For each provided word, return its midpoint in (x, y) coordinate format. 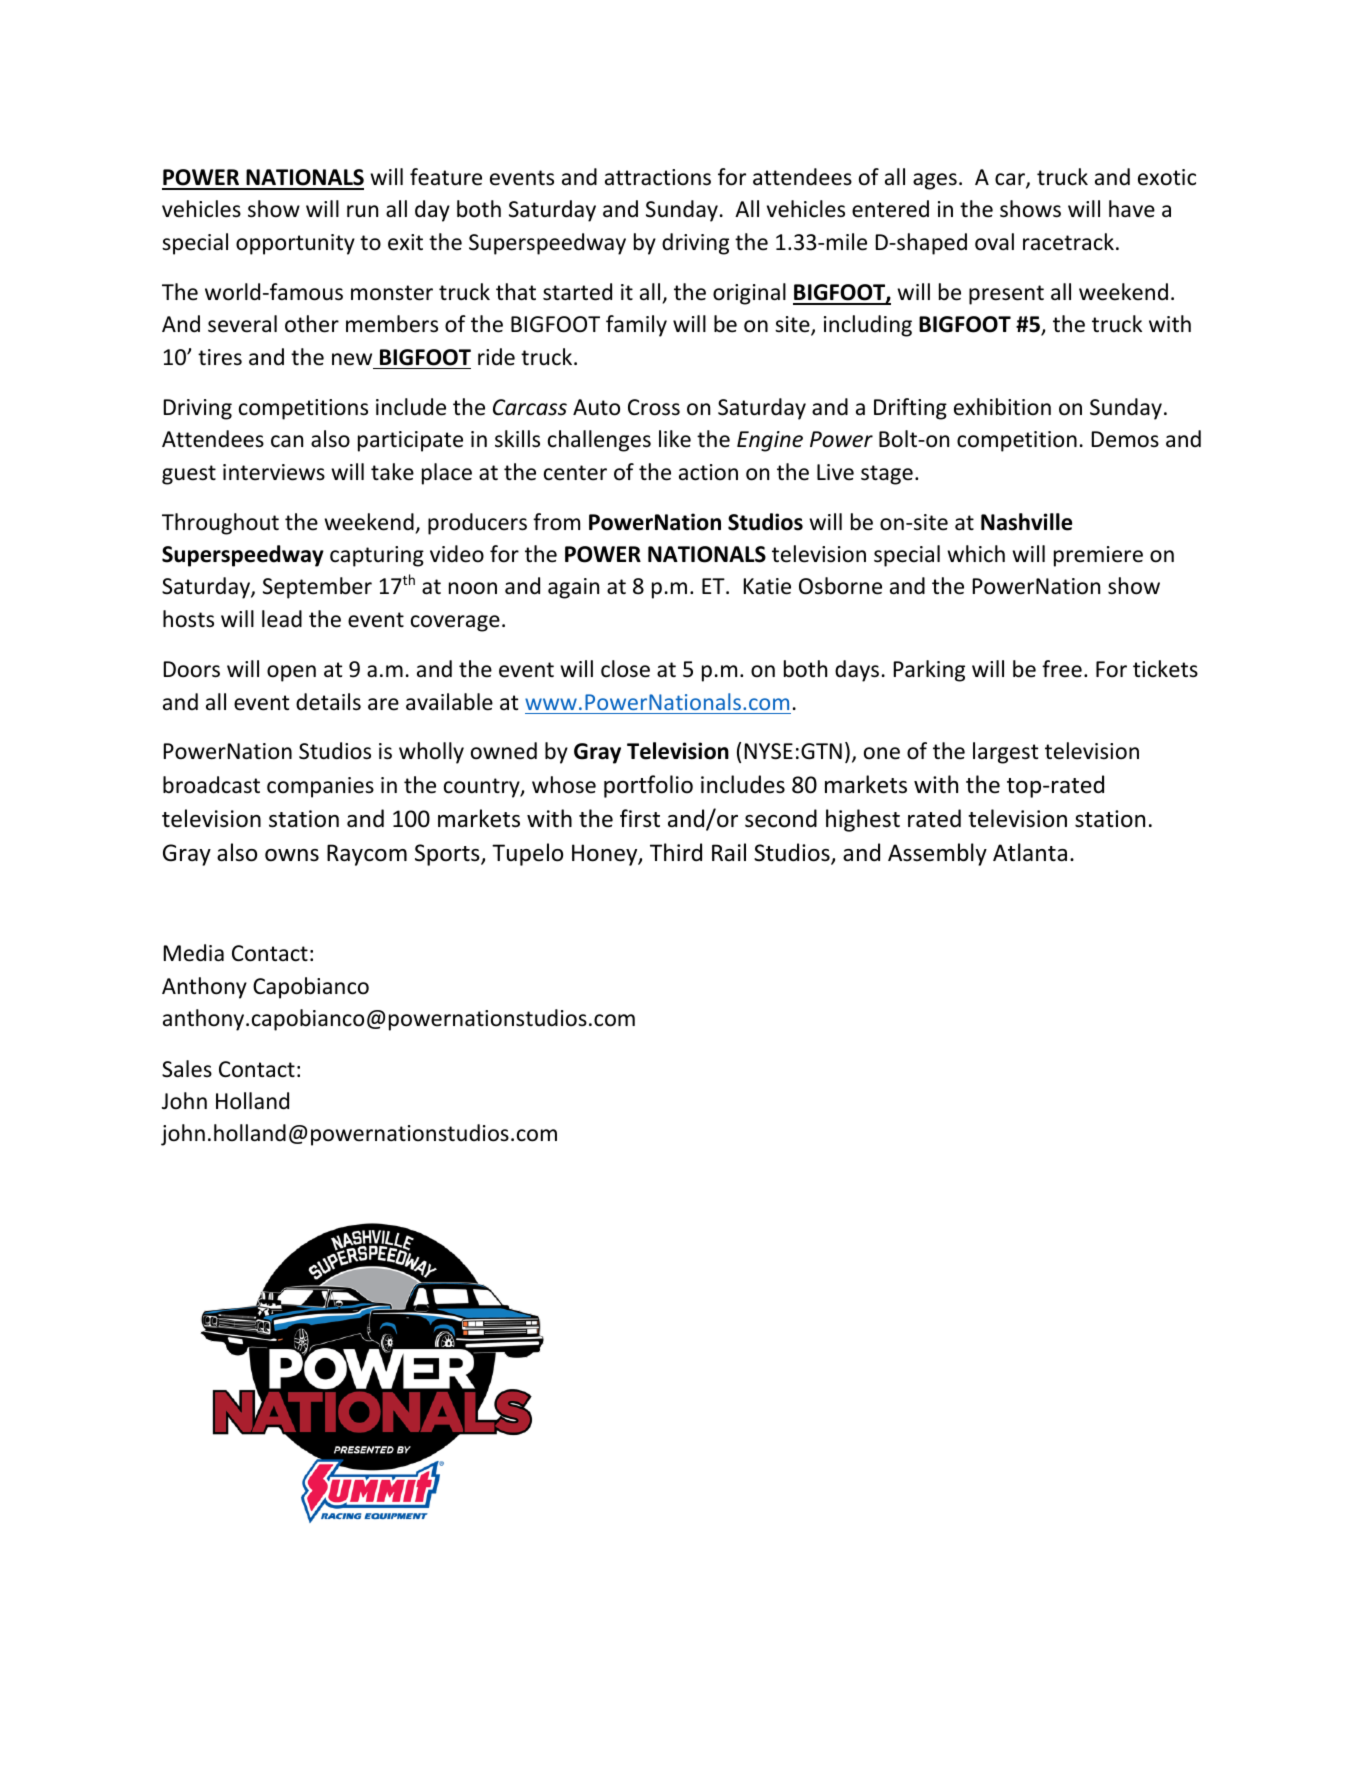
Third (676, 852)
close (625, 669)
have (1132, 209)
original (749, 294)
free (1062, 669)
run (362, 211)
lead (282, 619)
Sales (187, 1069)
